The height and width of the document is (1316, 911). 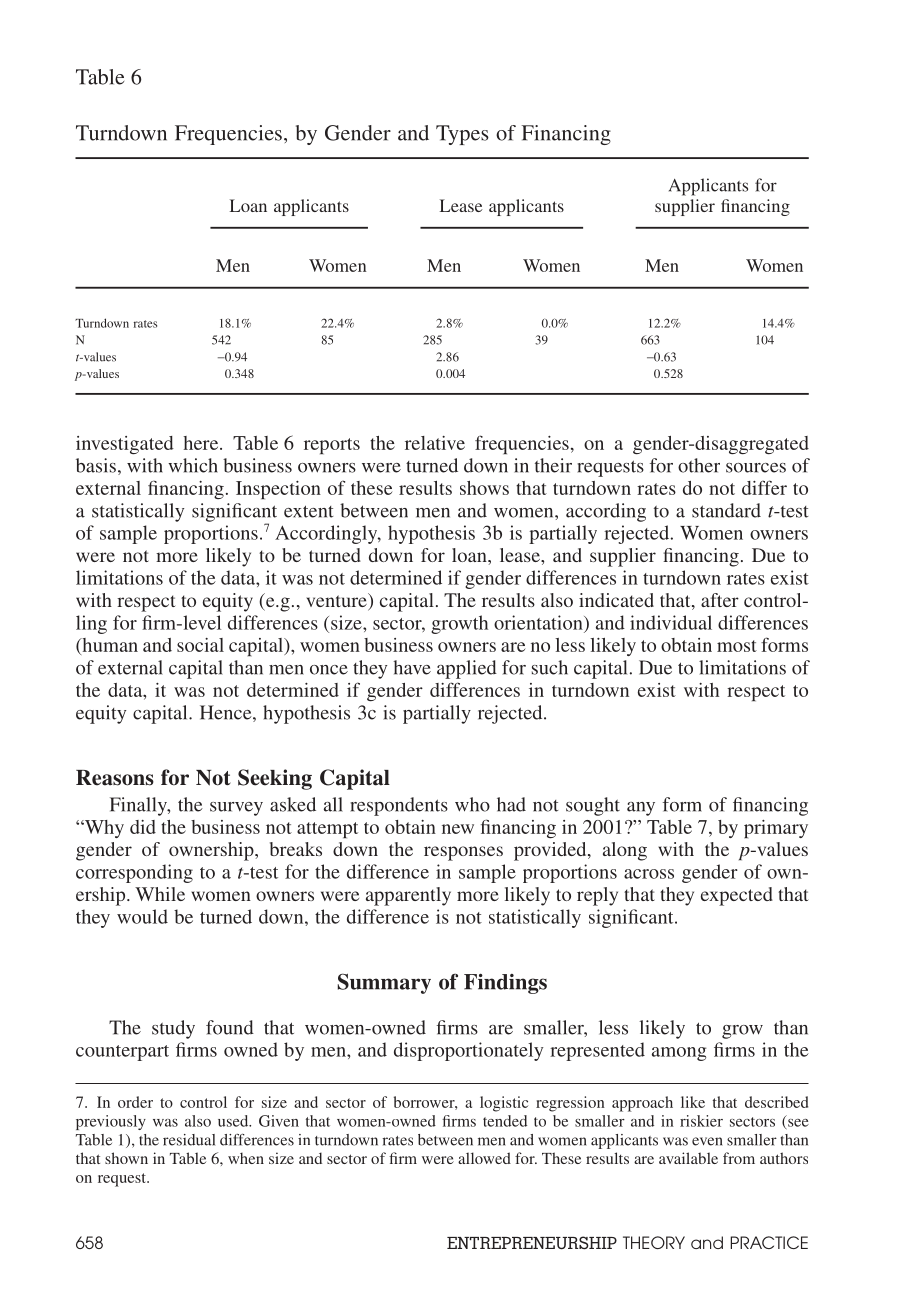 What do you see at coordinates (720, 600) in the document?
I see `after` at bounding box center [720, 600].
